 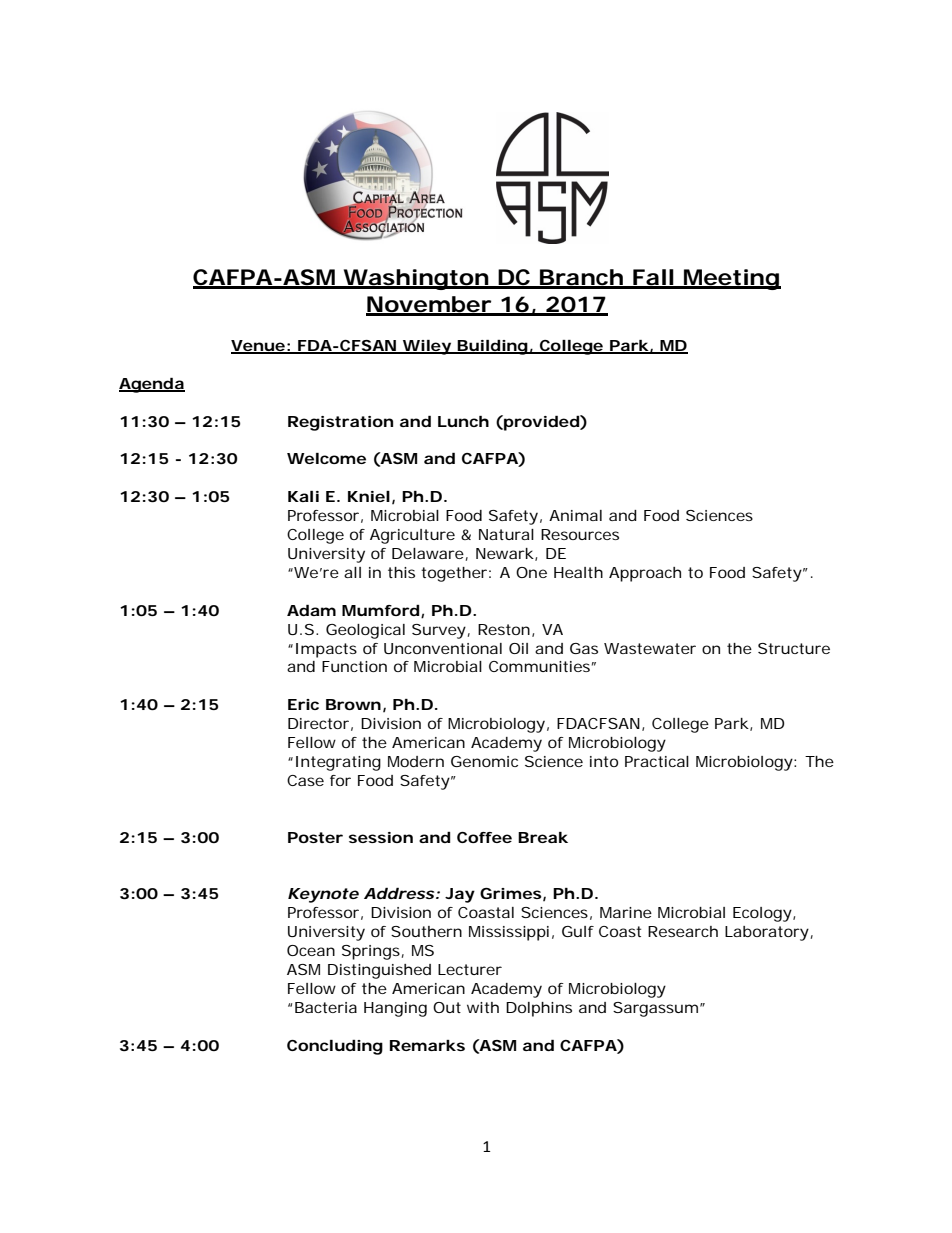 I want to click on Washington, so click(x=416, y=279).
